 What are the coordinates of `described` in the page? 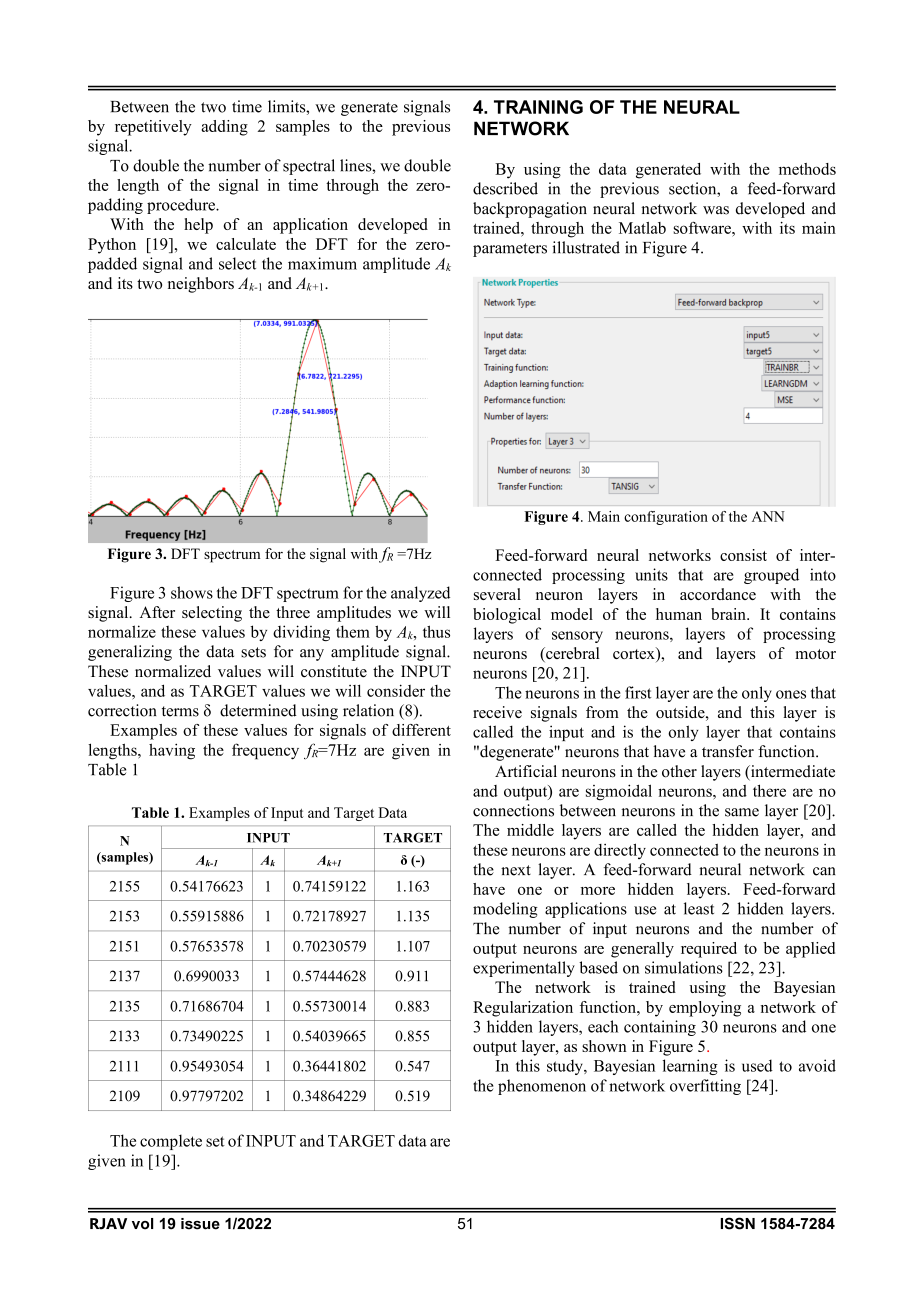 It's located at (505, 188).
